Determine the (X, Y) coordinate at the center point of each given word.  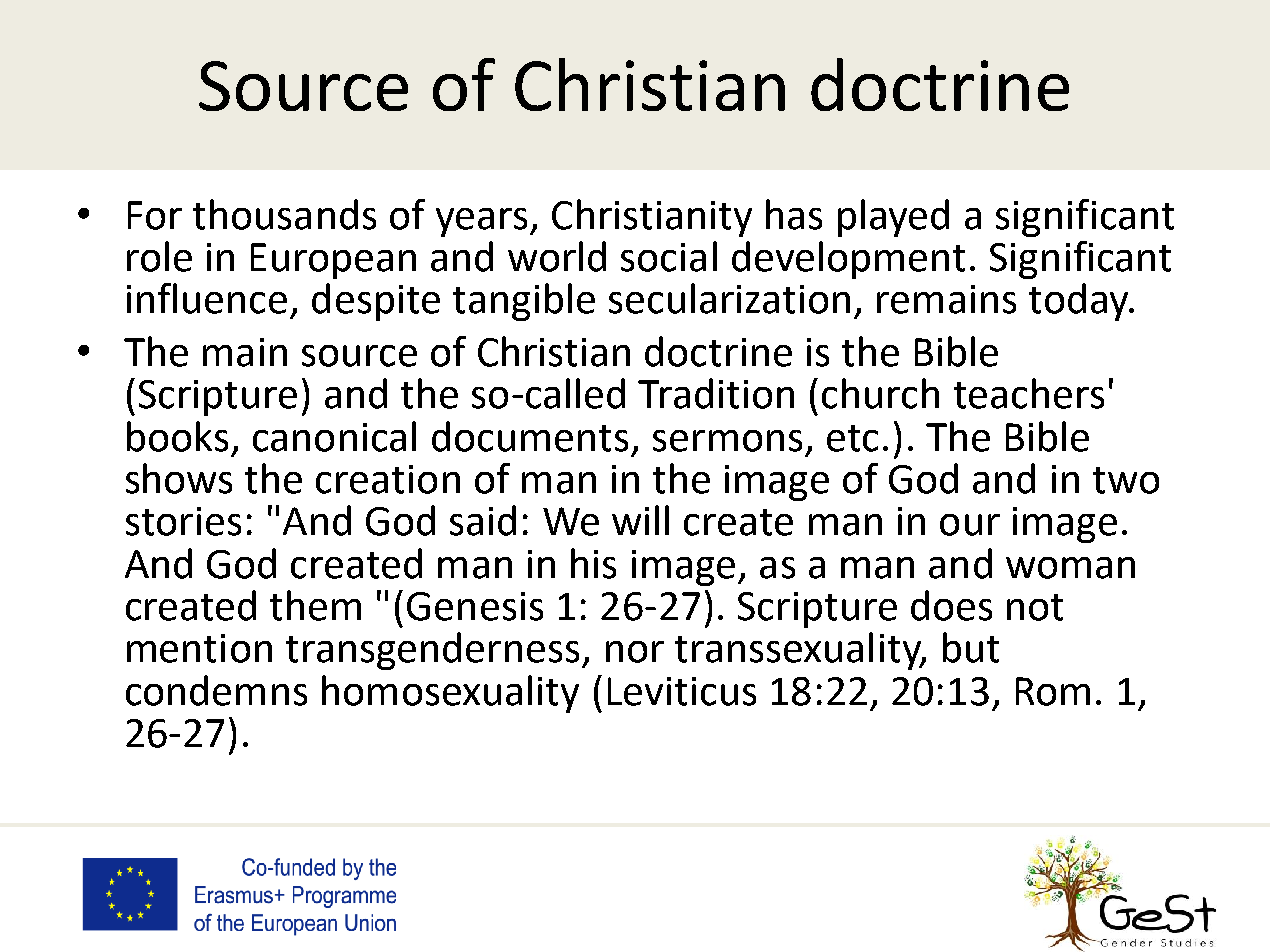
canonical (334, 436)
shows (179, 478)
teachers (1029, 393)
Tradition (716, 393)
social (669, 256)
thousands (284, 214)
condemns (216, 690)
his (593, 563)
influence (207, 298)
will (640, 520)
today (1080, 302)
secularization (729, 298)
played (893, 218)
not (1035, 607)
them (315, 605)
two (1126, 480)
